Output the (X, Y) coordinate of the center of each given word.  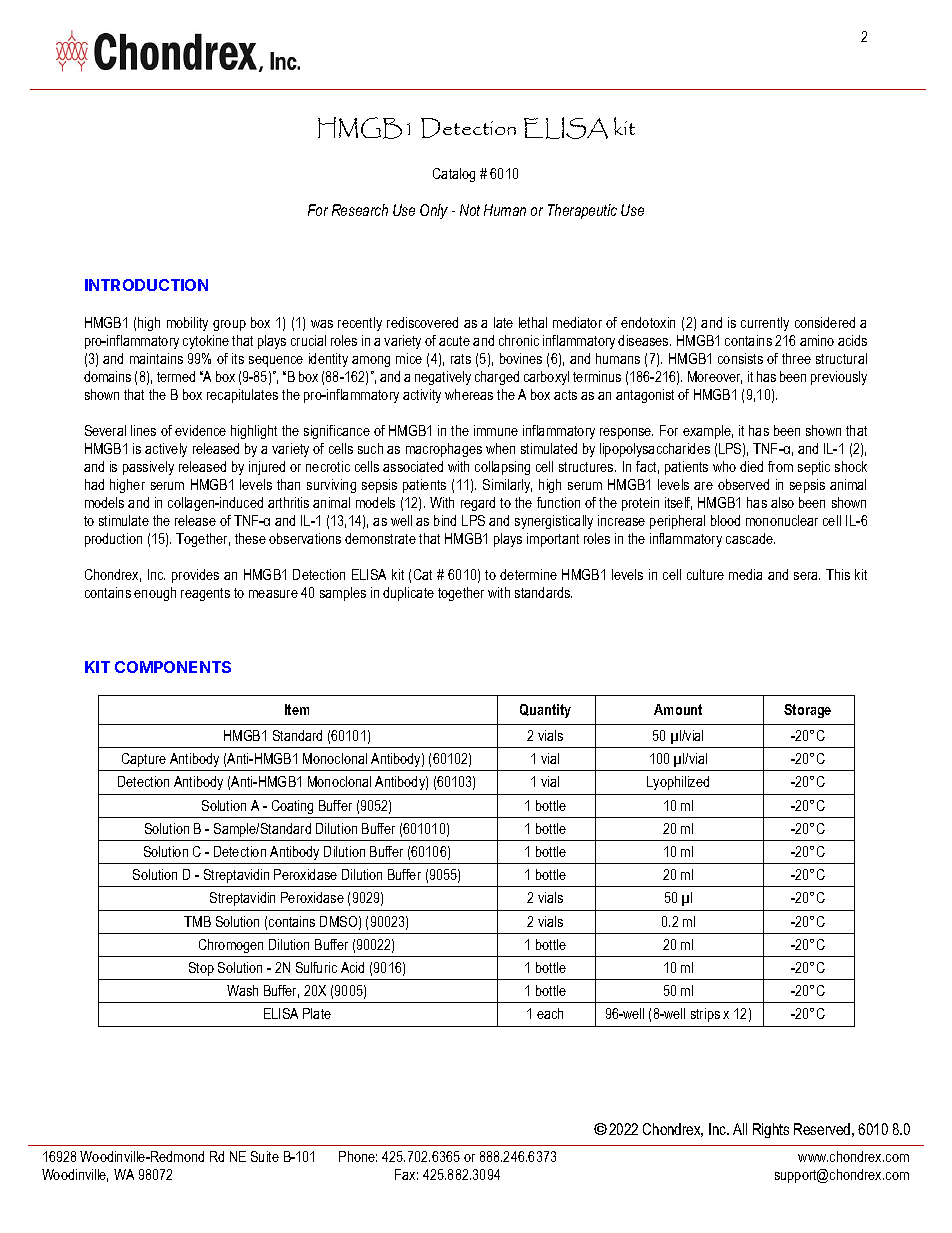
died (751, 466)
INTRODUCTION (146, 285)
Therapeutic (582, 211)
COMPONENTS (173, 667)
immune (496, 430)
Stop (201, 969)
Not (470, 210)
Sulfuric (316, 967)
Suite (265, 1156)
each (550, 1013)
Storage (807, 711)
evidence (200, 430)
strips (705, 1015)
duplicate (408, 594)
